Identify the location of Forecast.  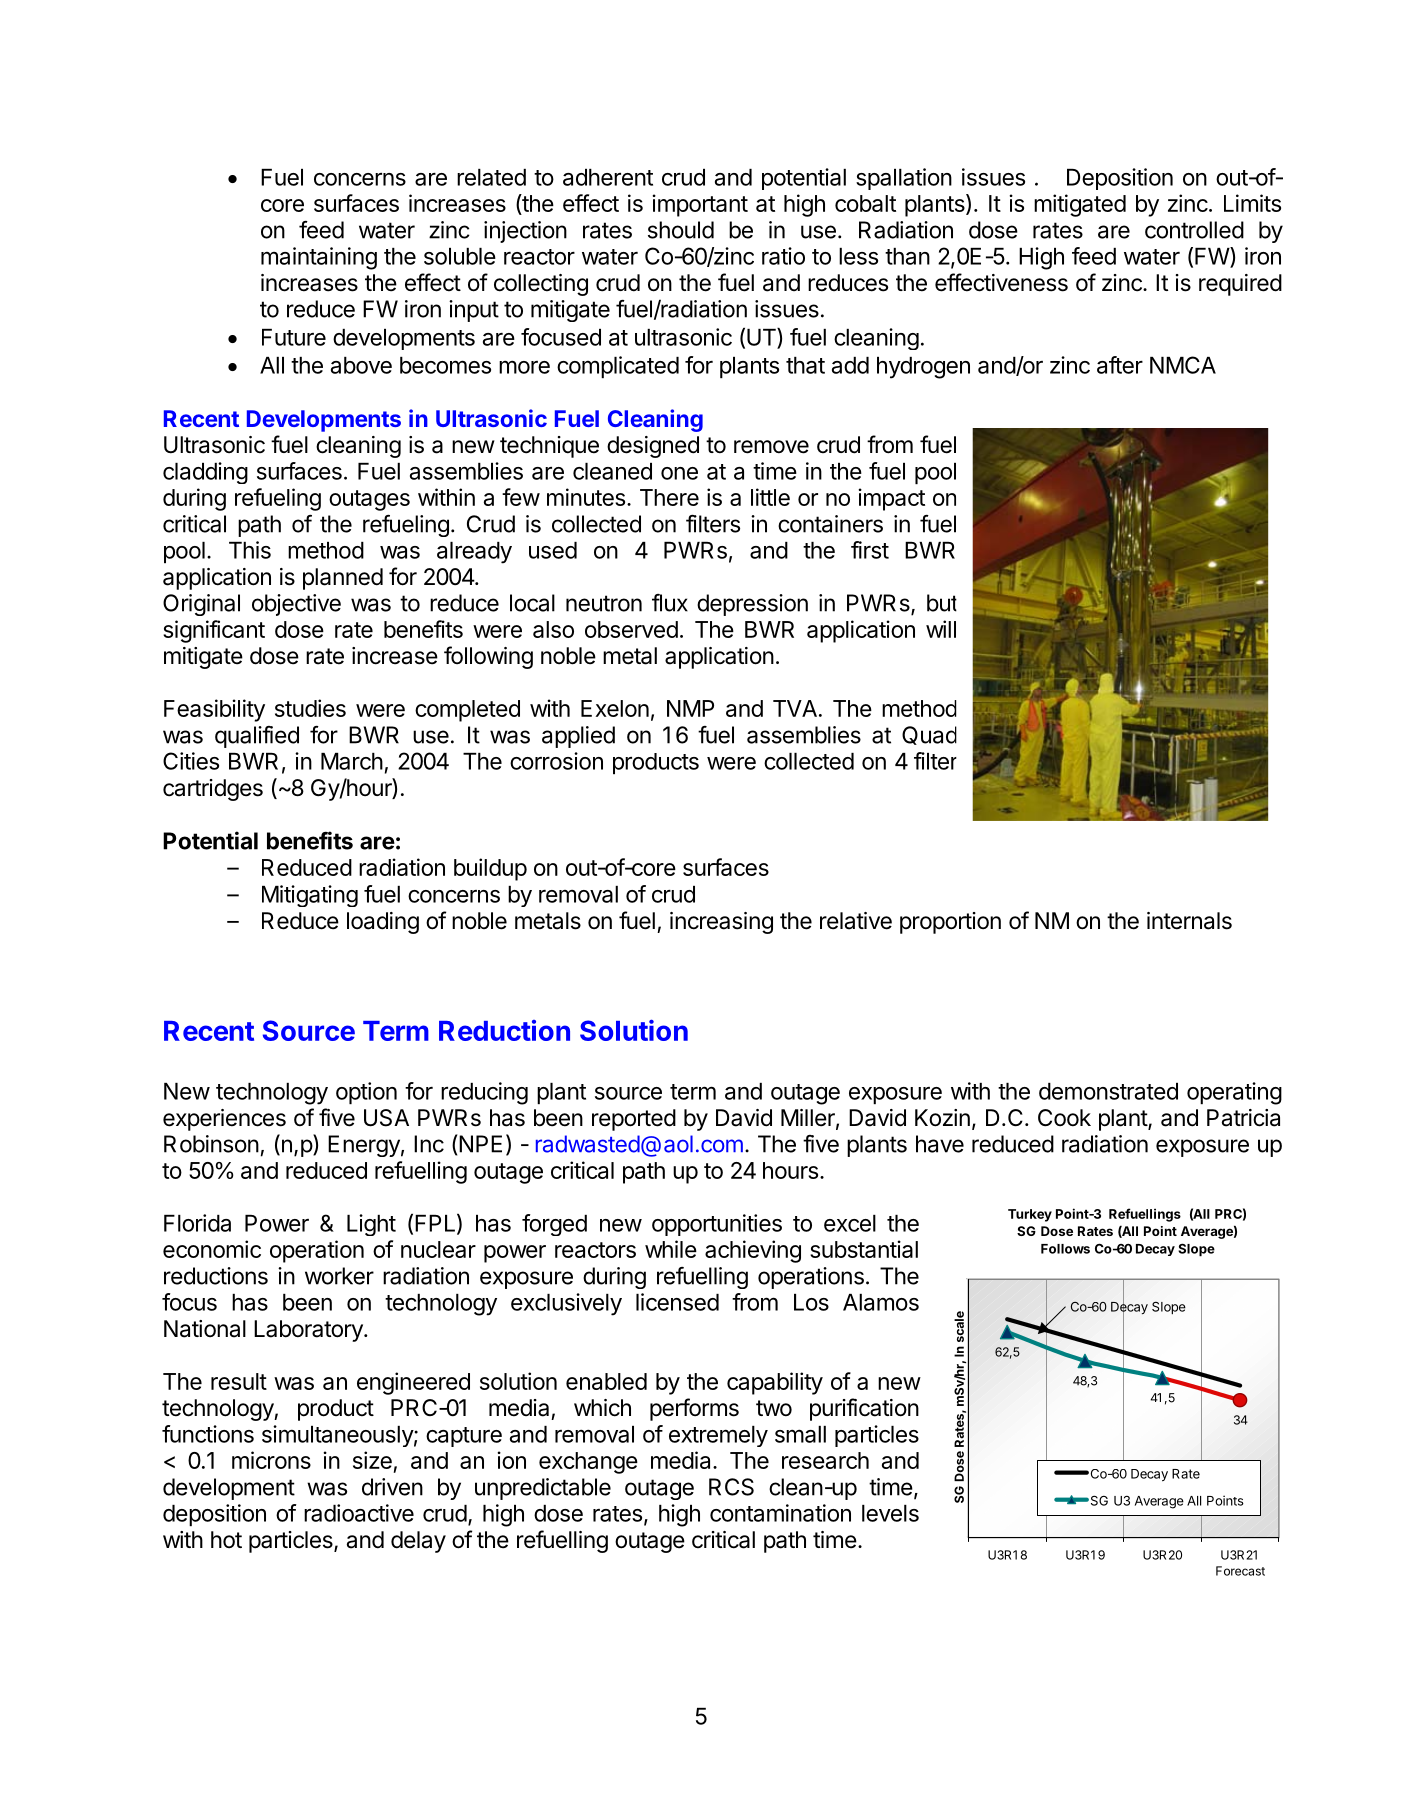
(1240, 1571).
